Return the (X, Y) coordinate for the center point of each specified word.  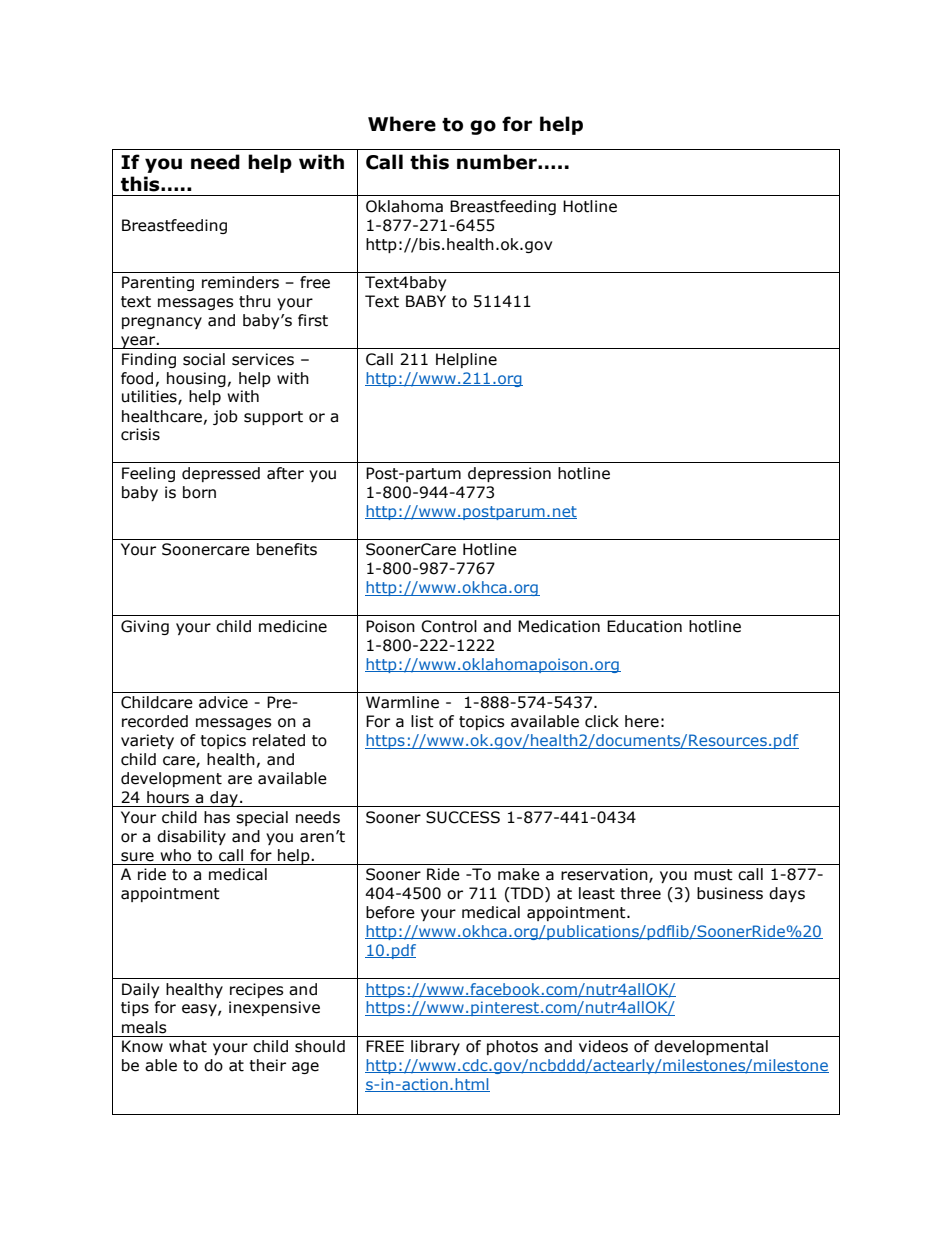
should (320, 1046)
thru (255, 301)
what (188, 1046)
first (313, 320)
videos (603, 1046)
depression (509, 474)
